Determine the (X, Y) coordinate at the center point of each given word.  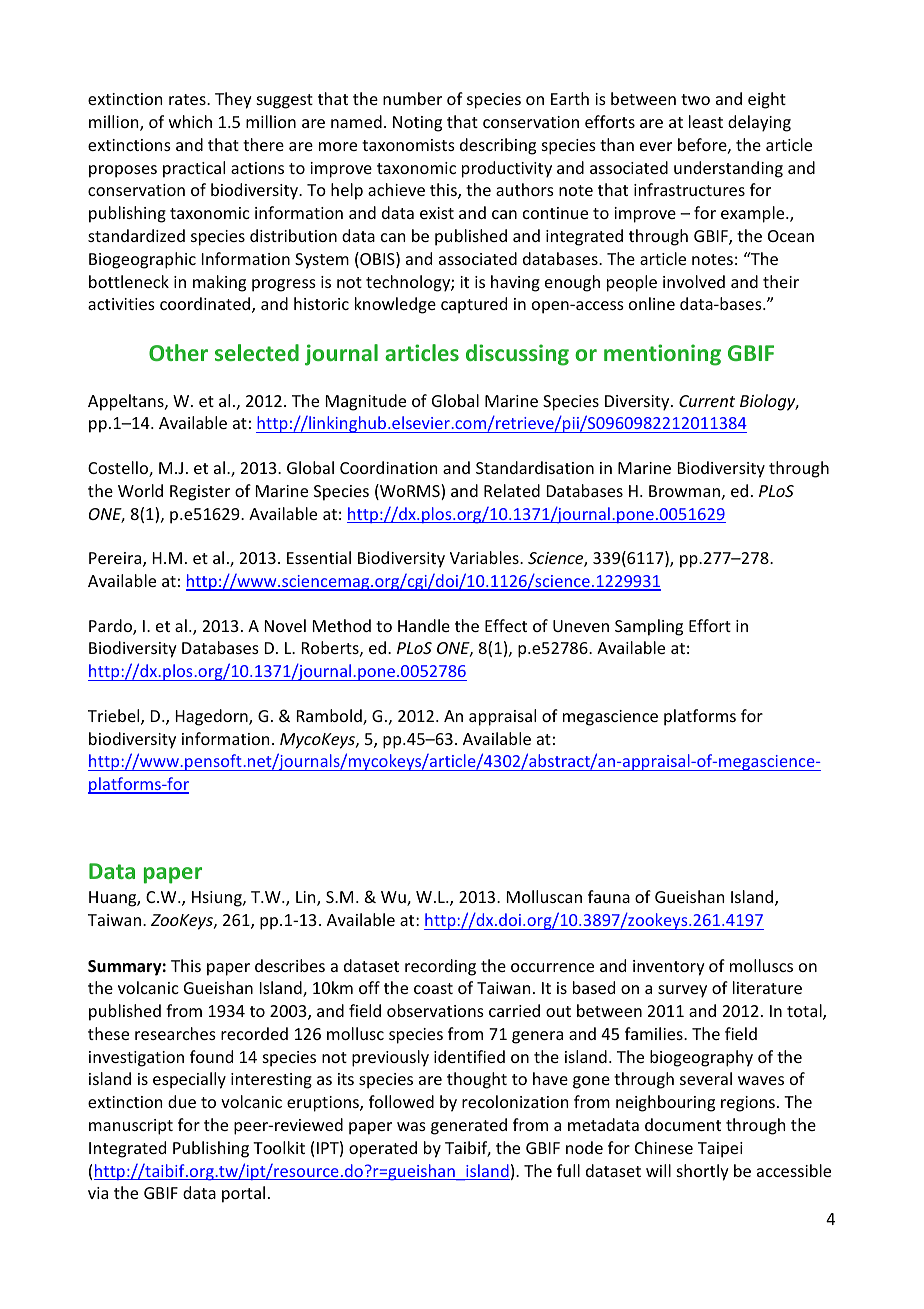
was (411, 1126)
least (706, 121)
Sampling (649, 627)
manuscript (131, 1127)
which (190, 121)
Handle (424, 625)
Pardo (111, 627)
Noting (417, 124)
